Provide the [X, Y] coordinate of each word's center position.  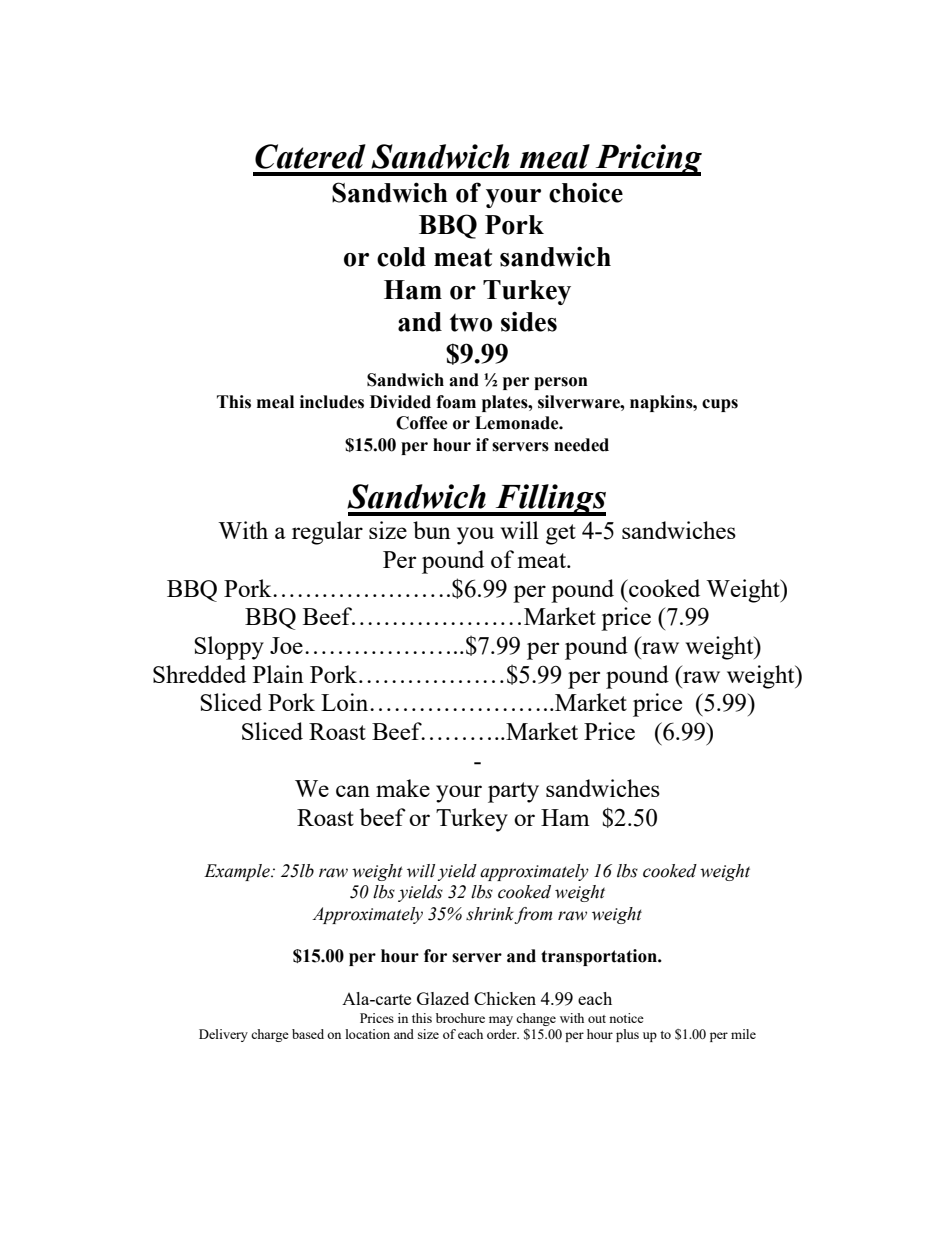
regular [327, 533]
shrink [490, 914]
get [561, 534]
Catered [310, 156]
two [471, 323]
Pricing [647, 160]
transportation [600, 957]
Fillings [550, 500]
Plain [278, 674]
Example [238, 872]
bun [432, 530]
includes [332, 402]
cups [720, 405]
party [513, 792]
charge [270, 1035]
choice [586, 192]
